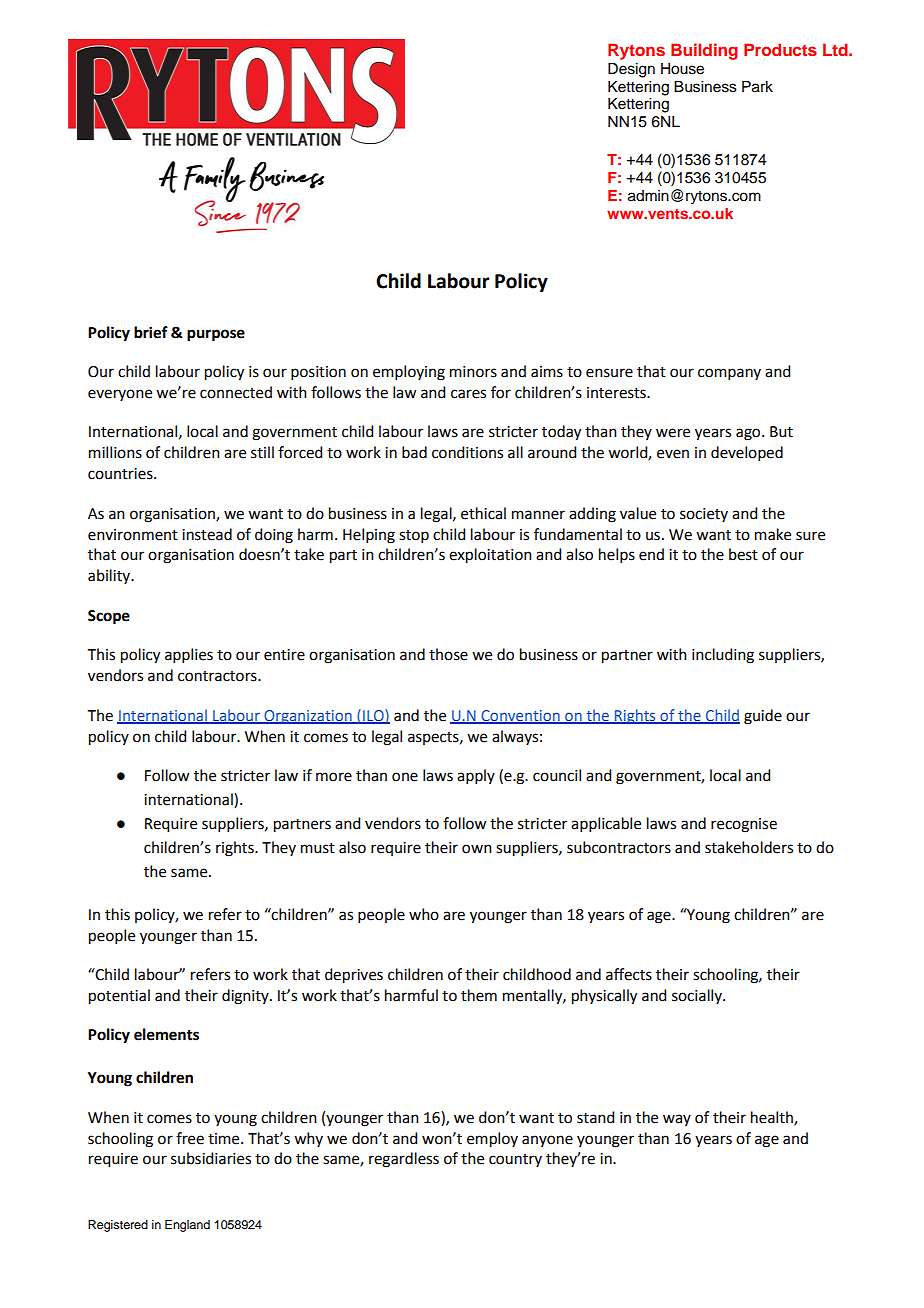  I want to click on regardless, so click(404, 1160).
